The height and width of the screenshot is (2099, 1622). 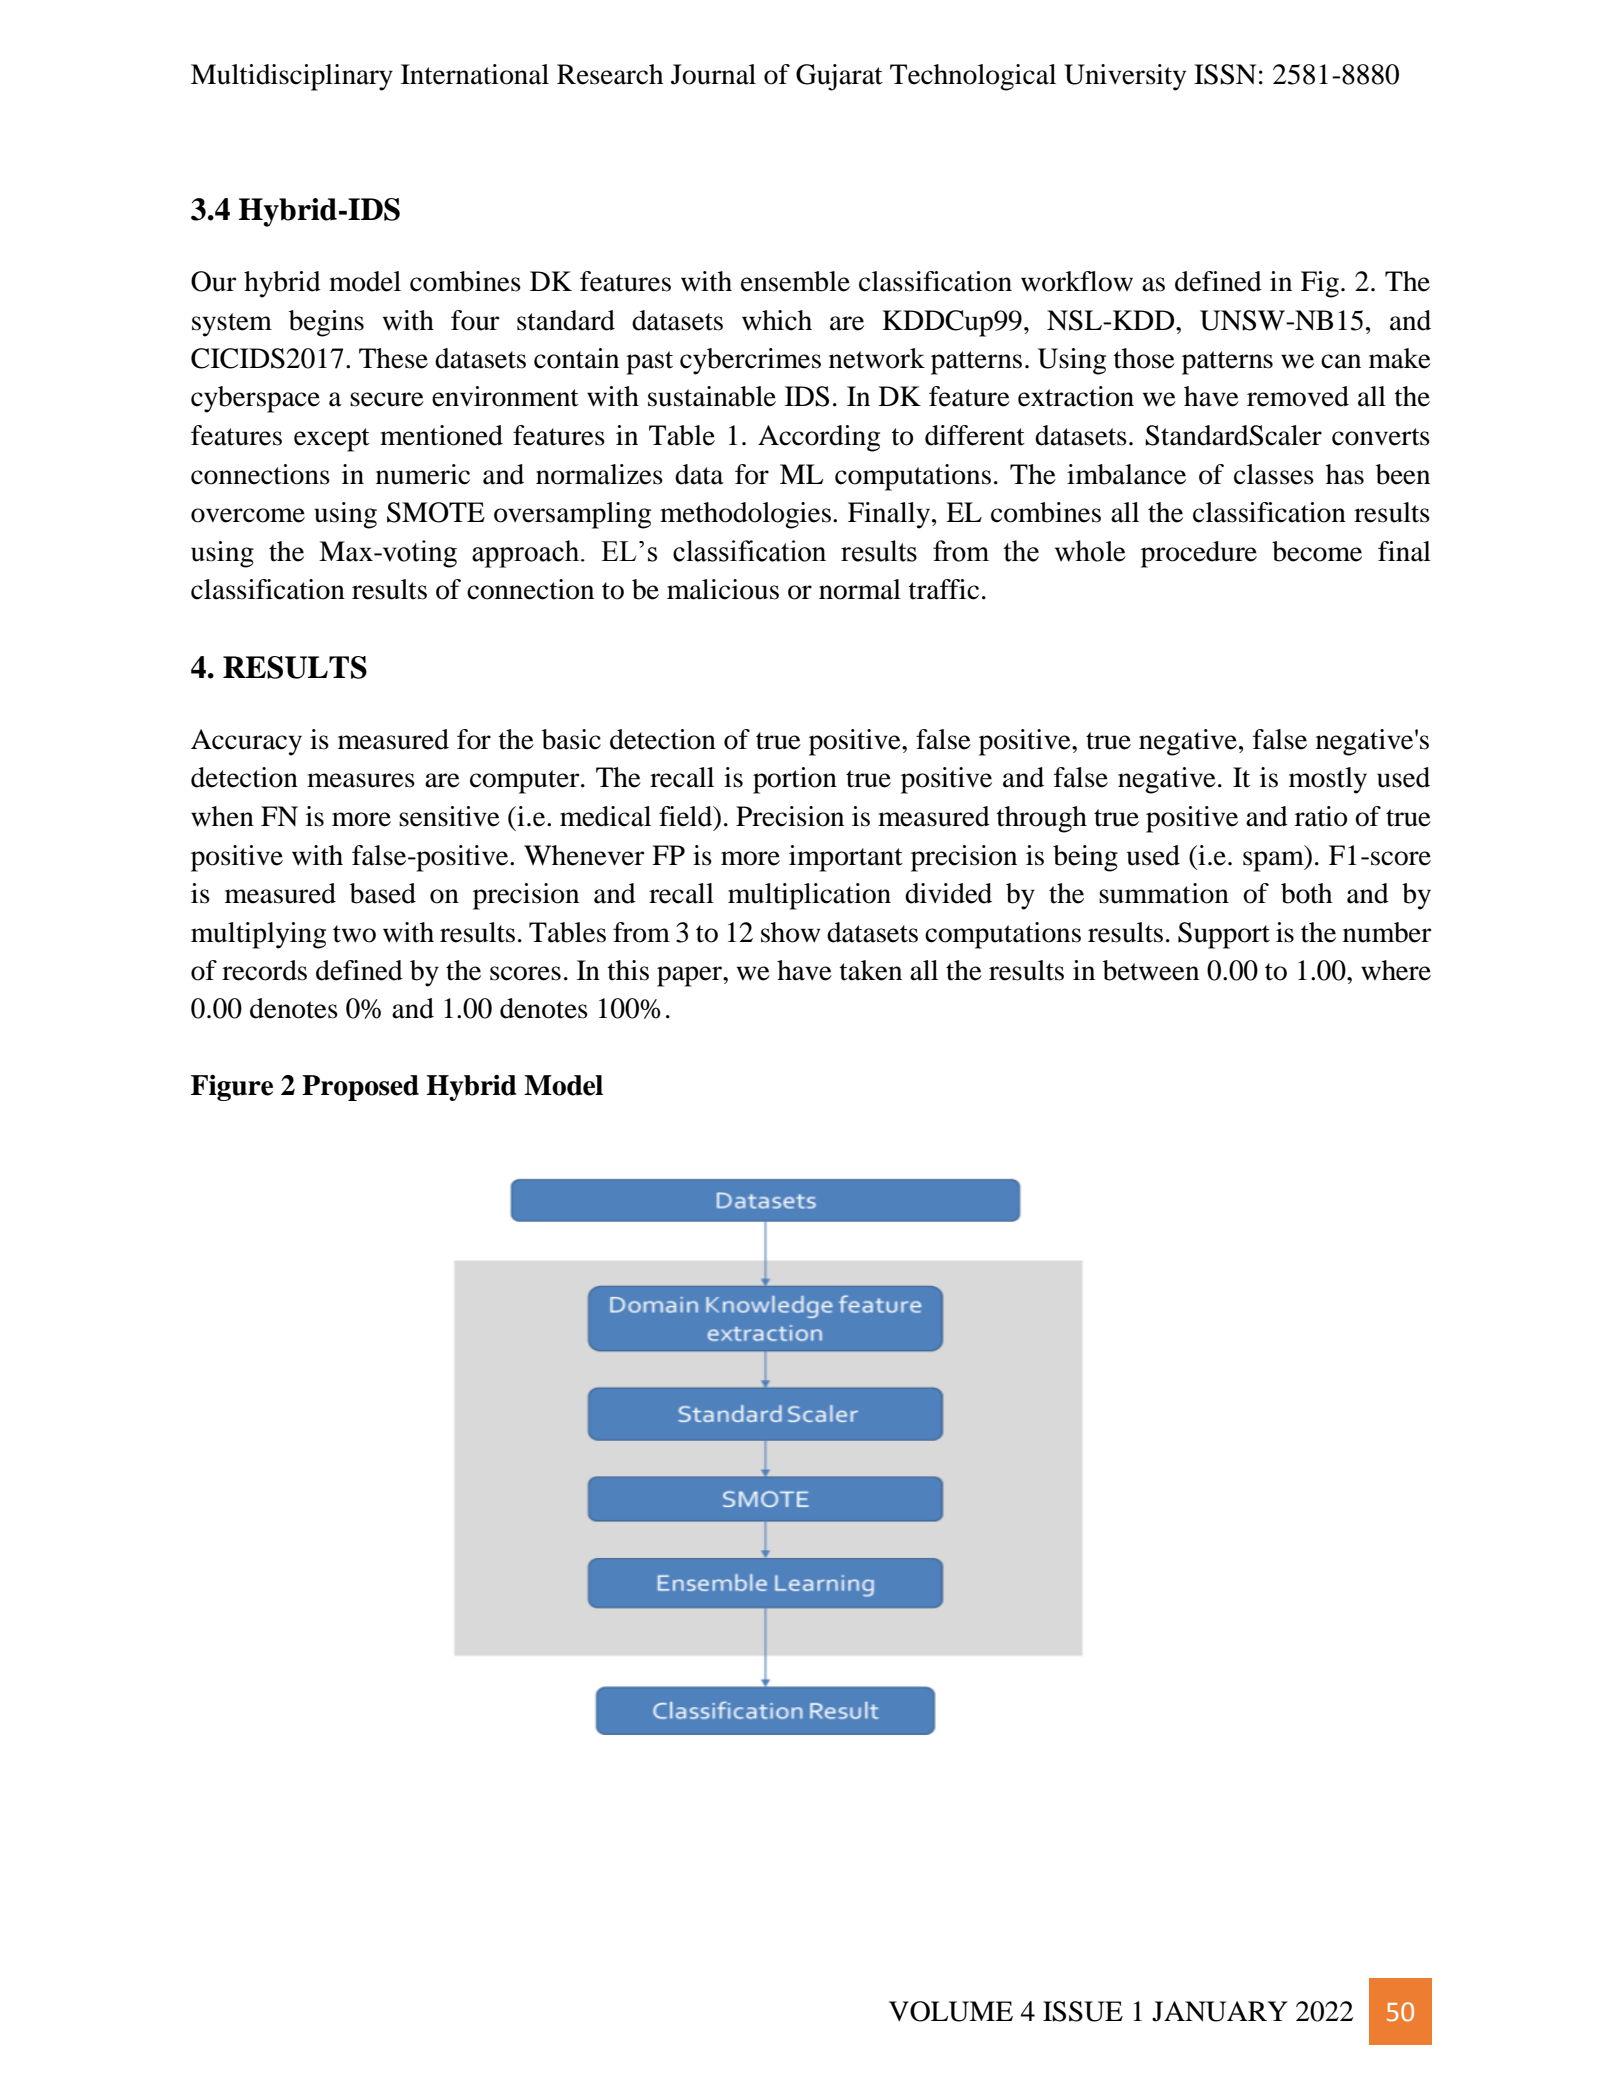 What do you see at coordinates (871, 970) in the screenshot?
I see `taken` at bounding box center [871, 970].
